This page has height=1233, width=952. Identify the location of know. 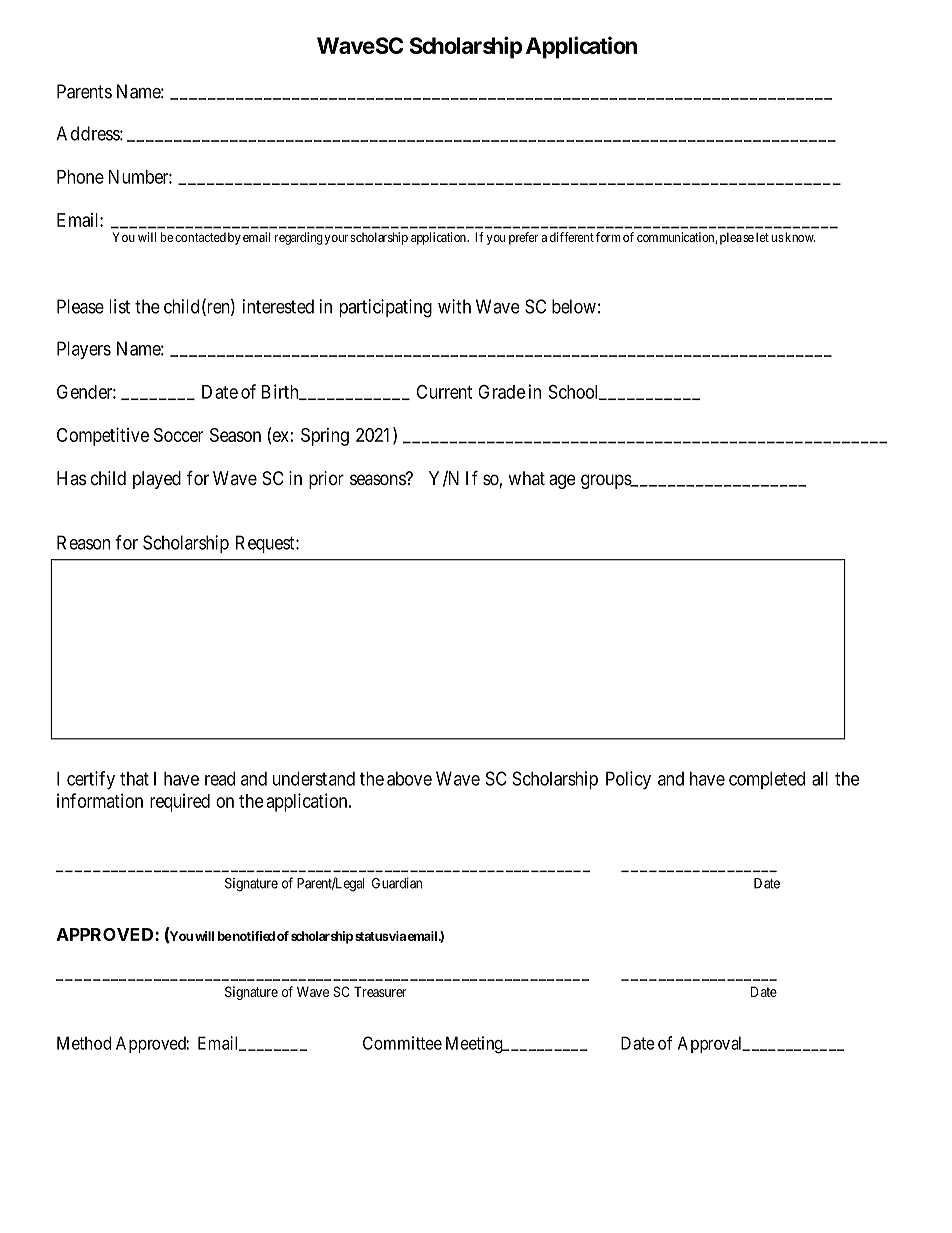
(799, 237).
